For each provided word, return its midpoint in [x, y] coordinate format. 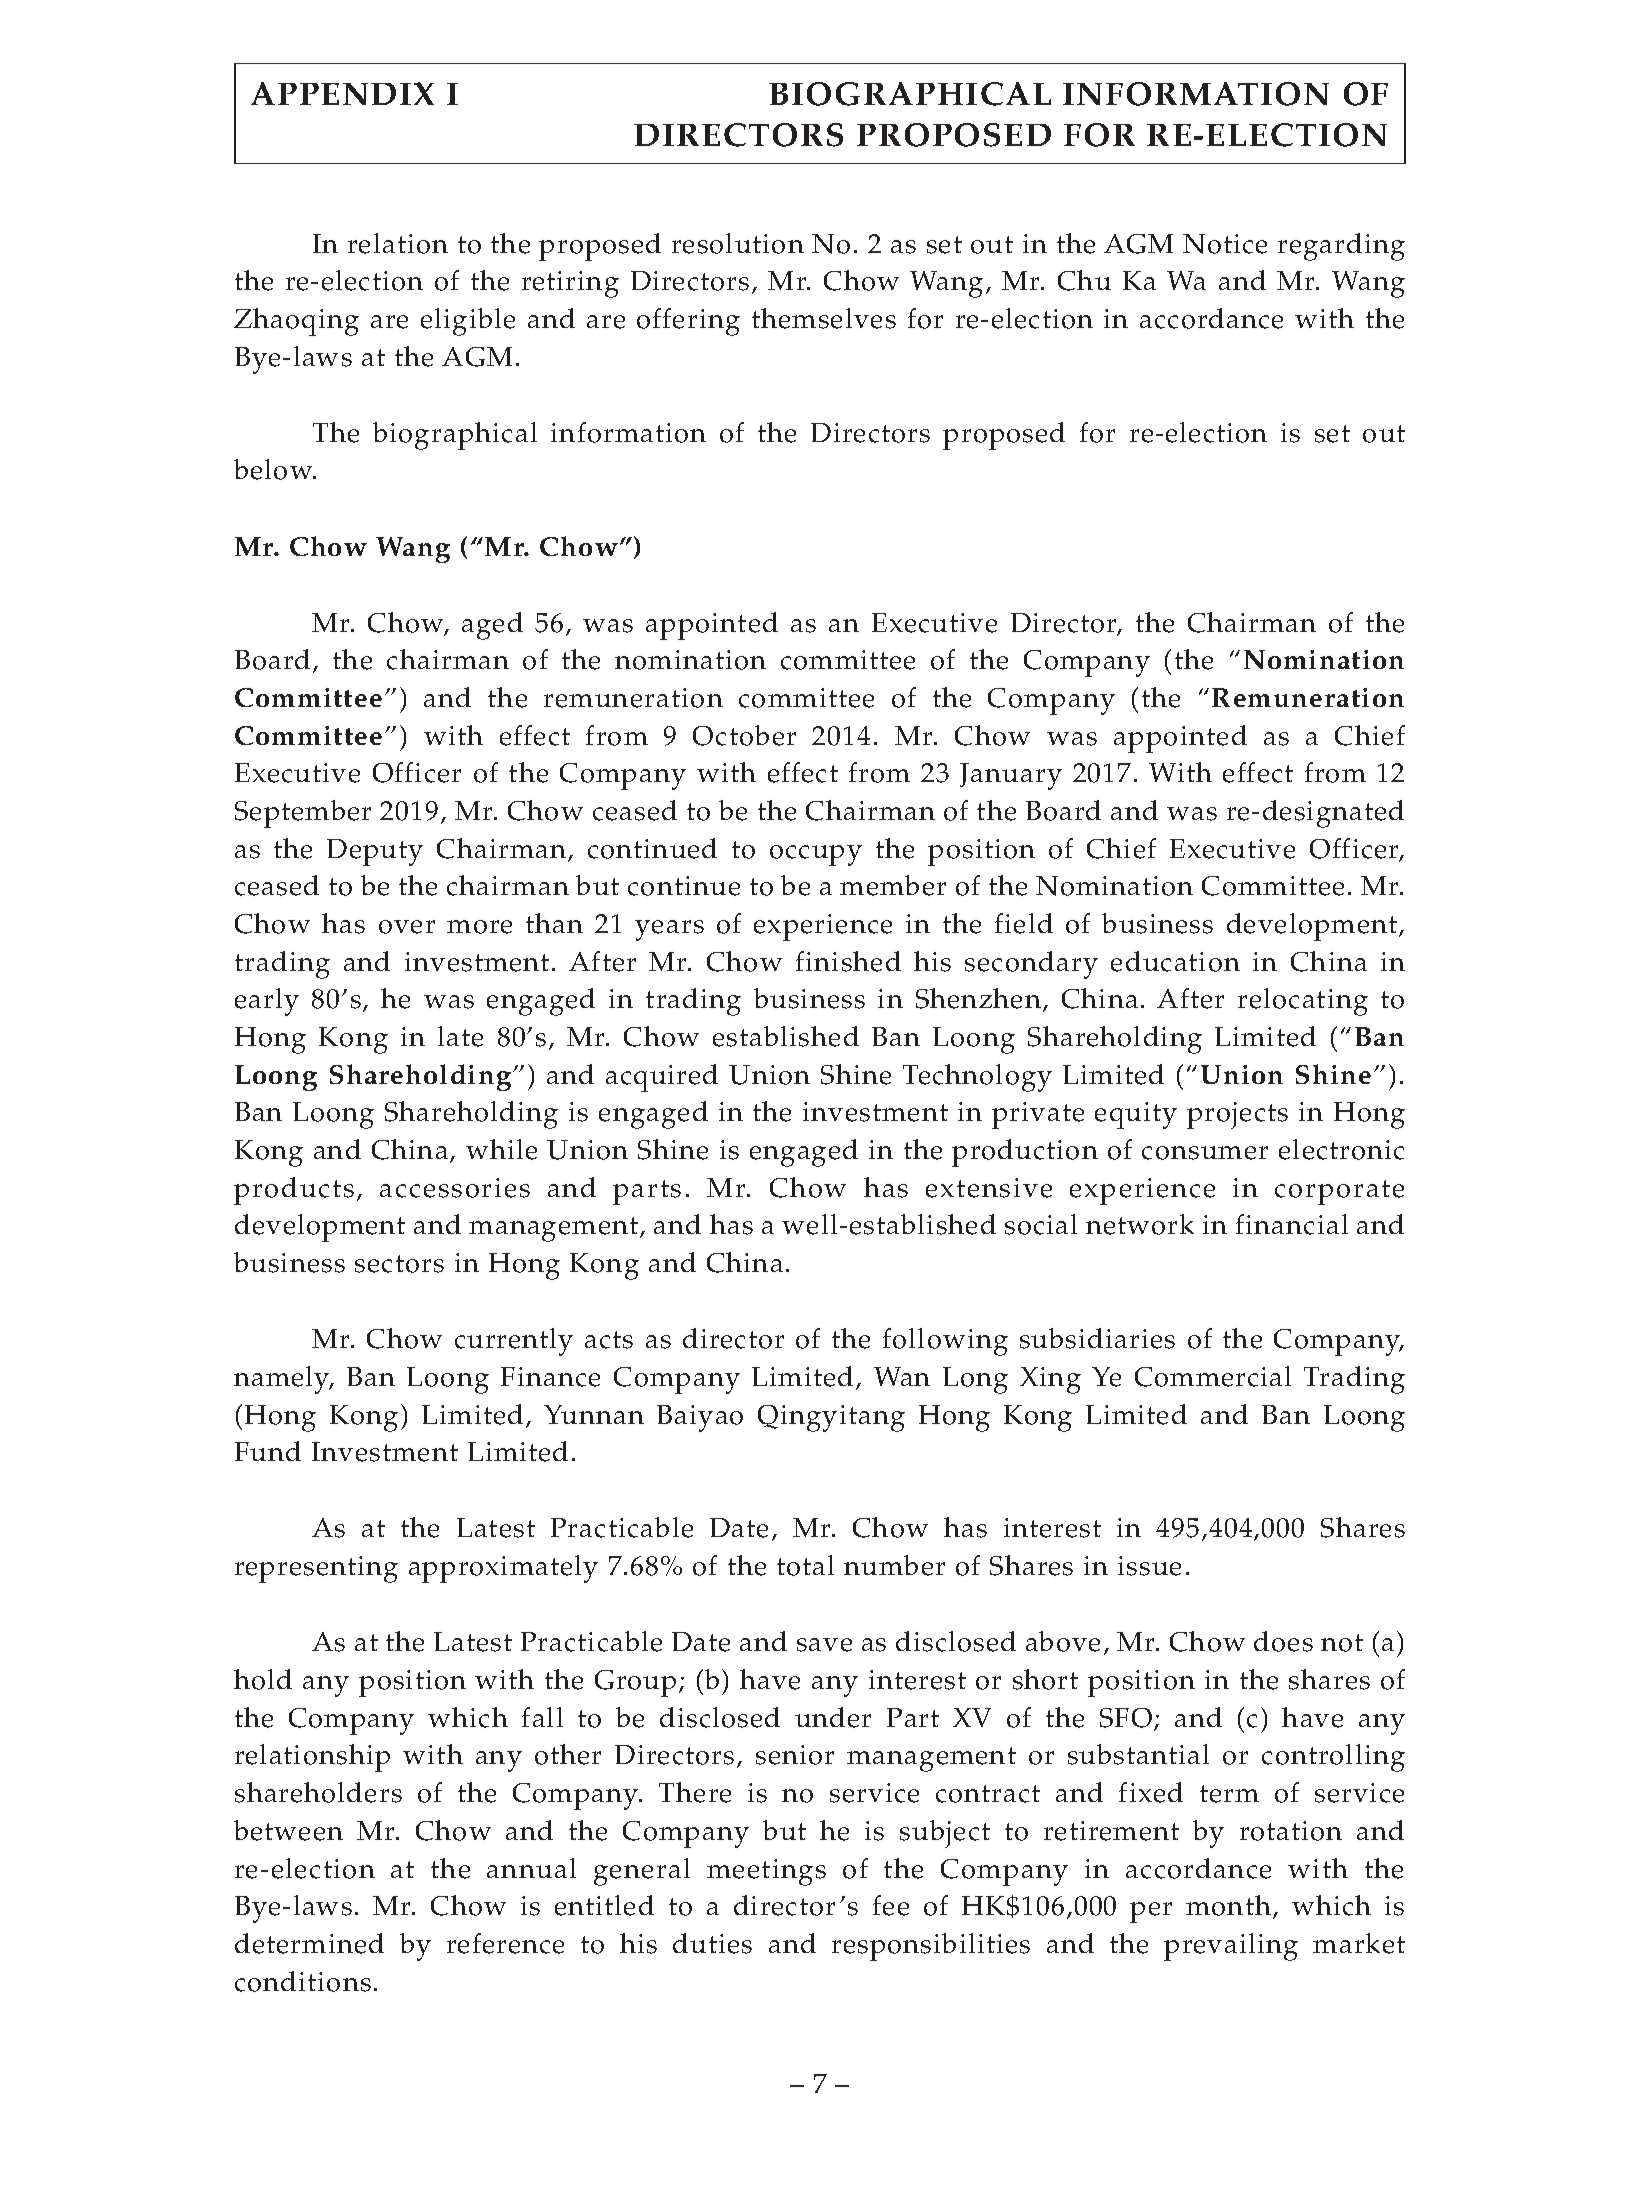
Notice [1225, 244]
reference [505, 1943]
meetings [766, 1872]
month [1228, 1905]
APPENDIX [342, 93]
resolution [738, 243]
